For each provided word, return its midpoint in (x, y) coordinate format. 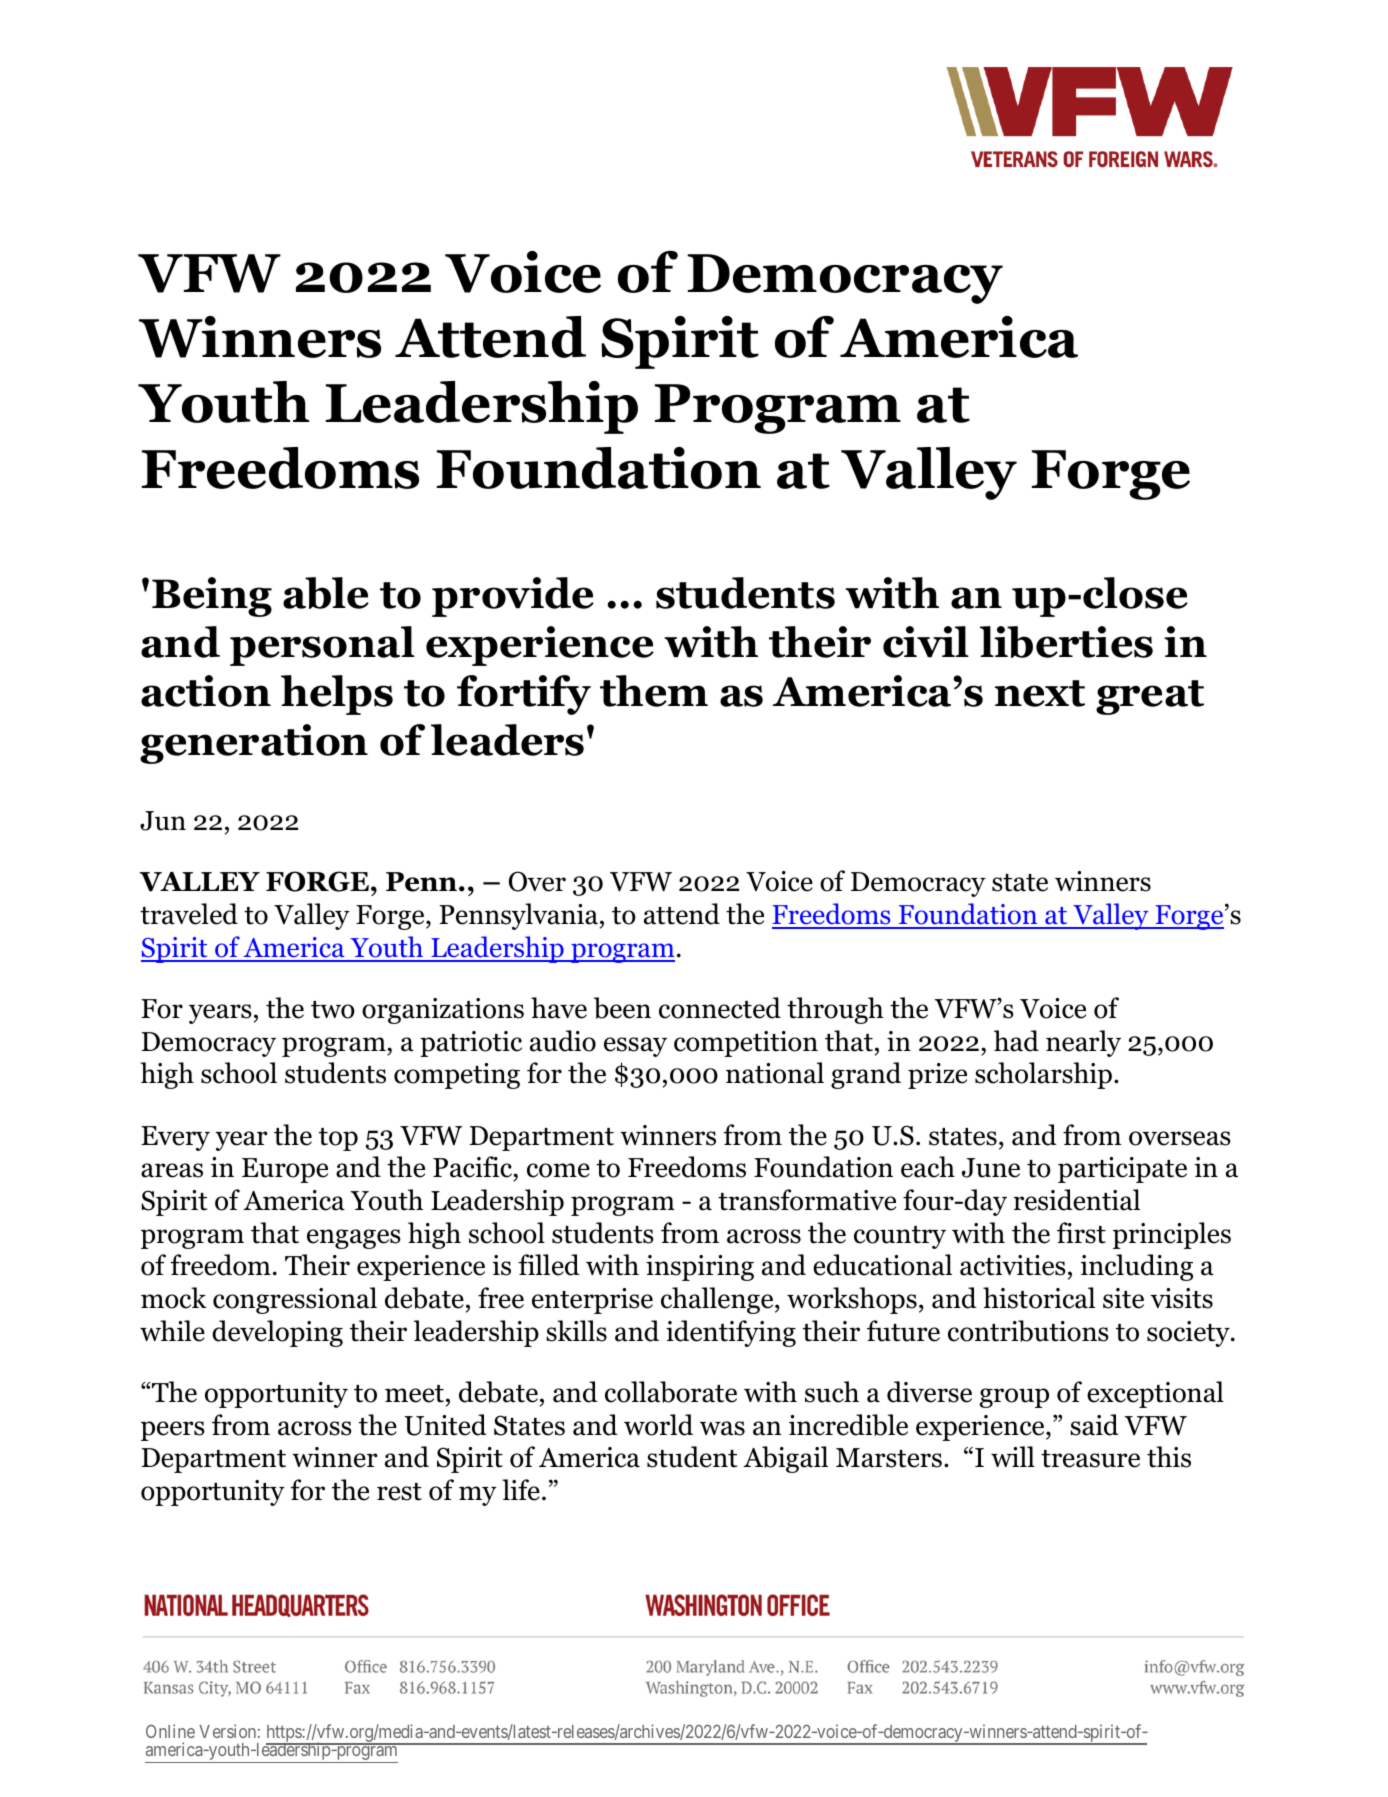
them (654, 691)
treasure (1090, 1459)
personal (322, 646)
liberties (1066, 642)
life (521, 1490)
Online (170, 1731)
